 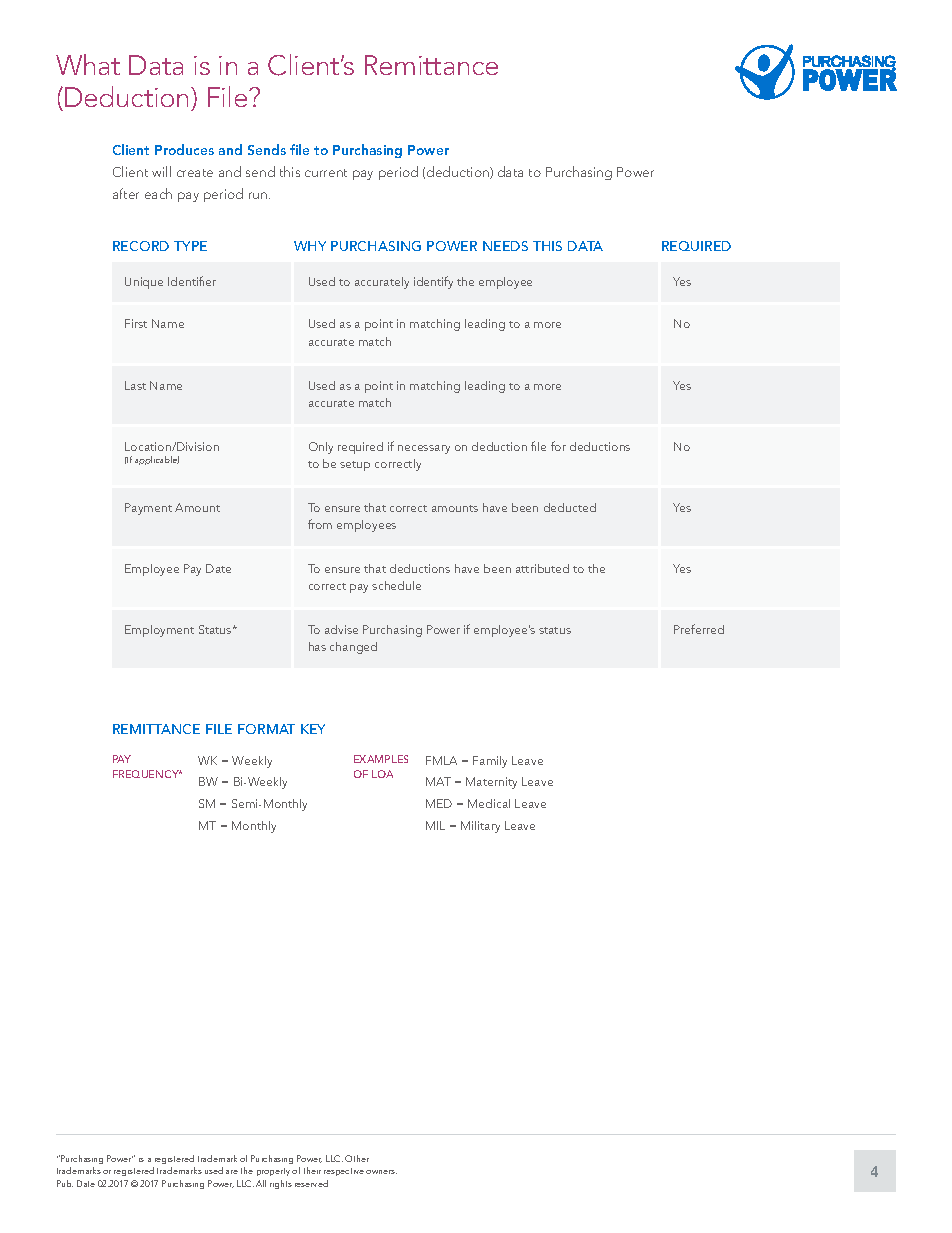 I want to click on LOA, so click(x=382, y=774).
